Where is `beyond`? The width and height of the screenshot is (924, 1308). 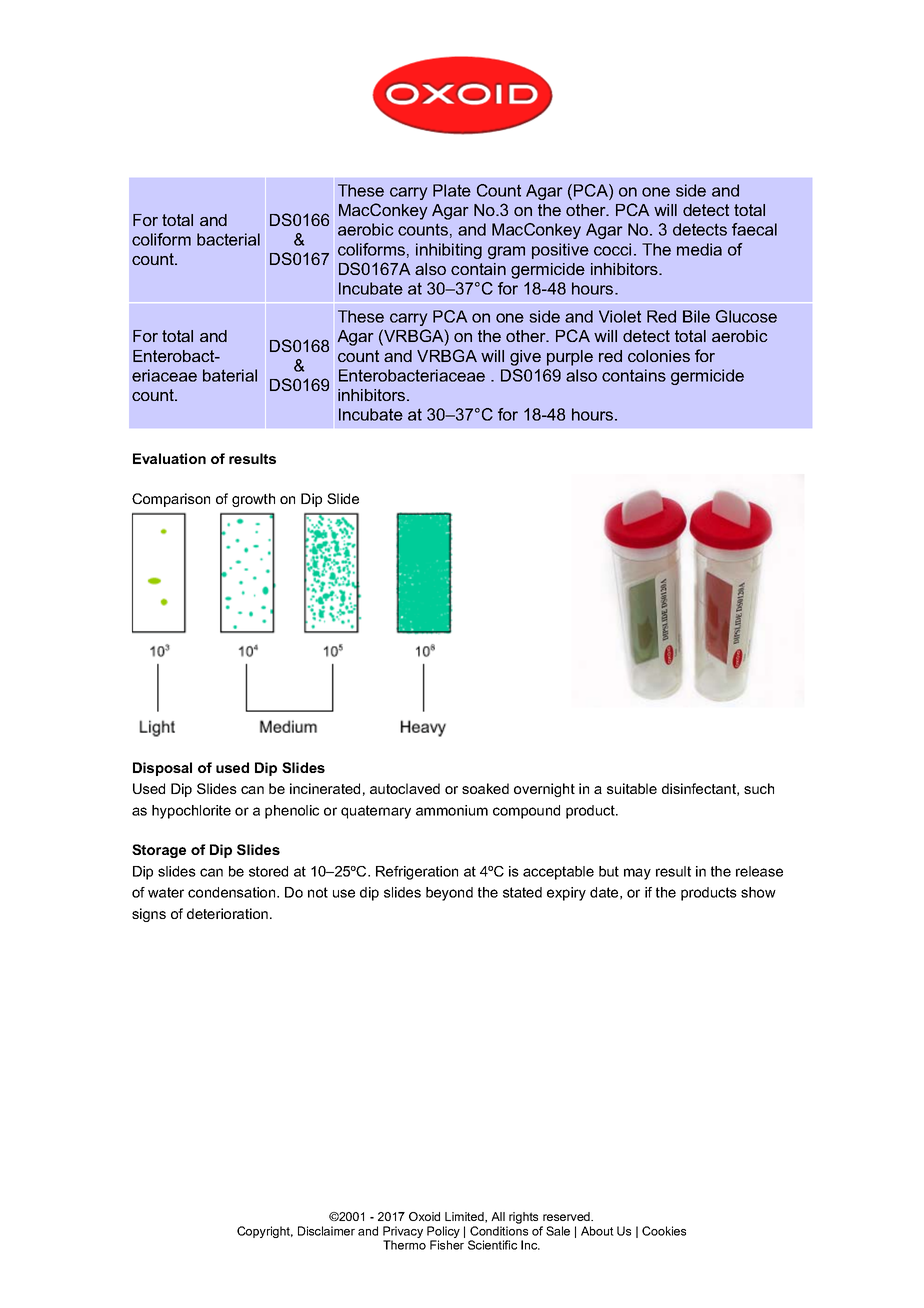 beyond is located at coordinates (449, 894).
